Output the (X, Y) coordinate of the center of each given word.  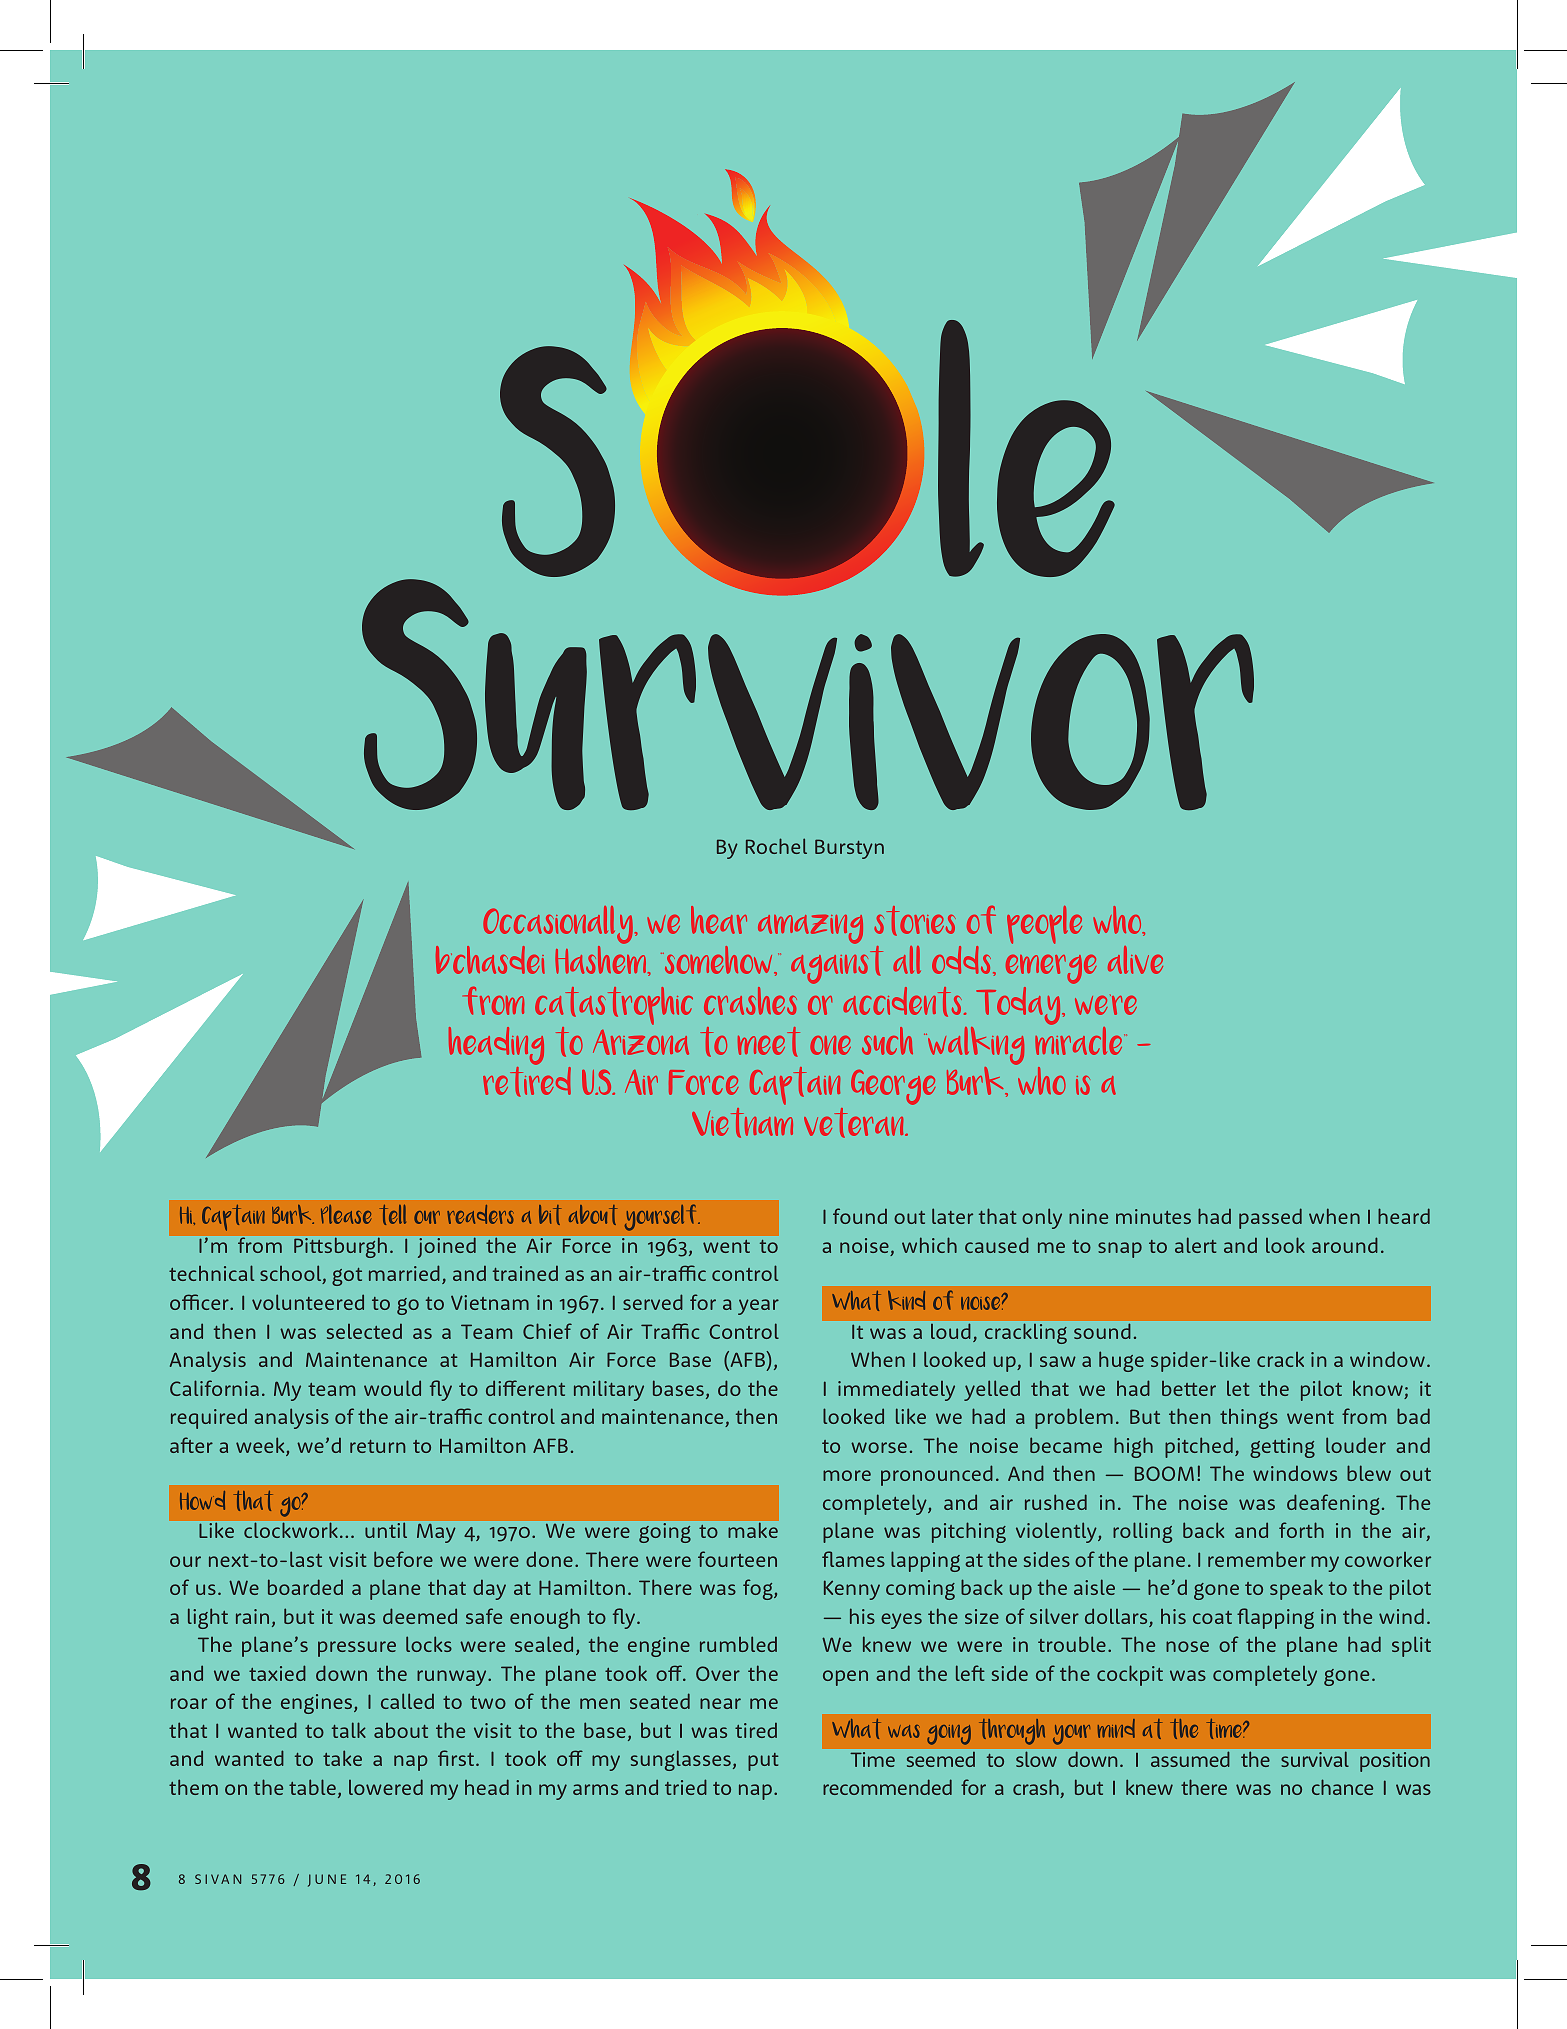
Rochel (776, 846)
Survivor (808, 693)
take (342, 1758)
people (1044, 925)
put (763, 1762)
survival (1315, 1759)
